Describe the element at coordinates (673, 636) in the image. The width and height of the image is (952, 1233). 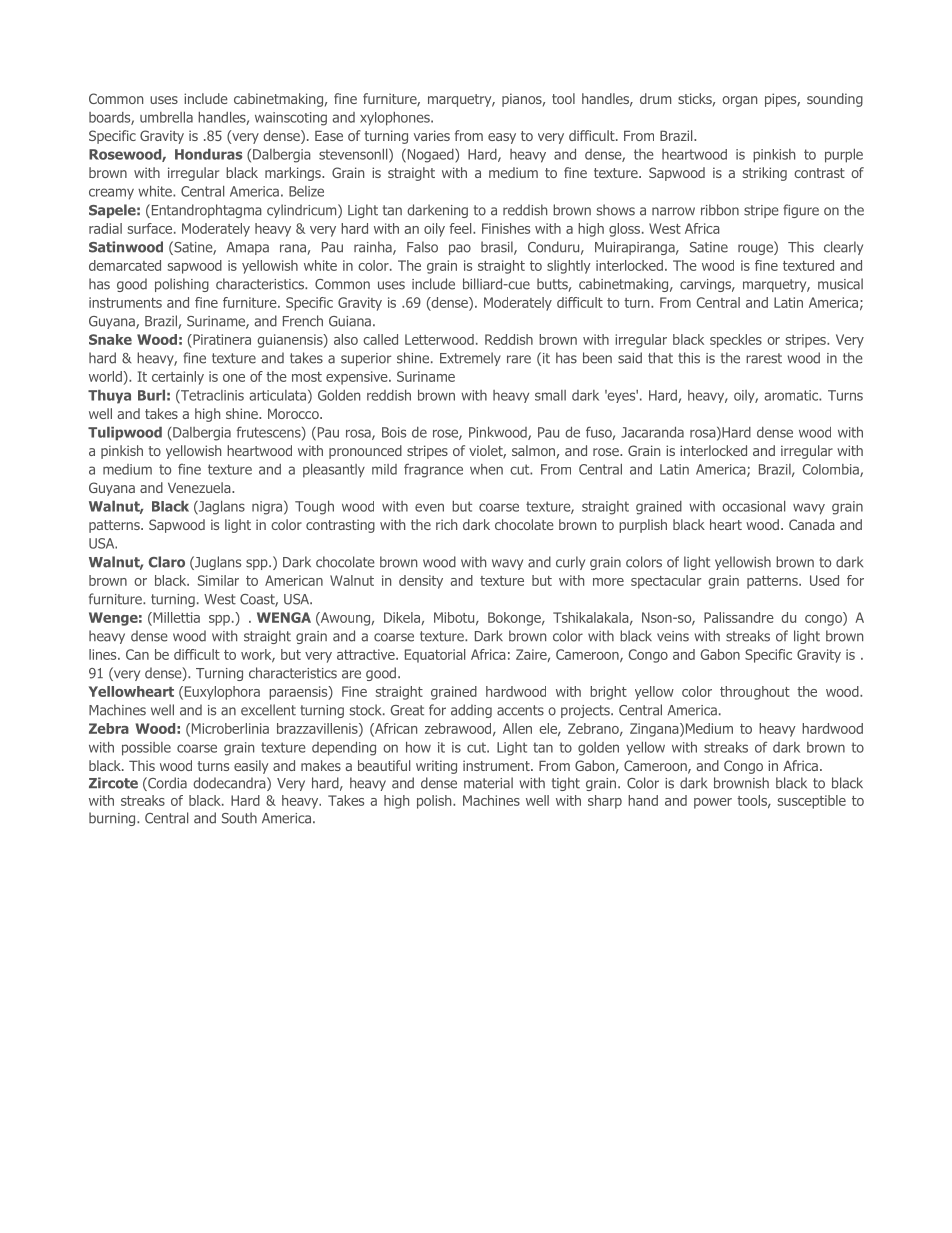
I see `veins` at that location.
